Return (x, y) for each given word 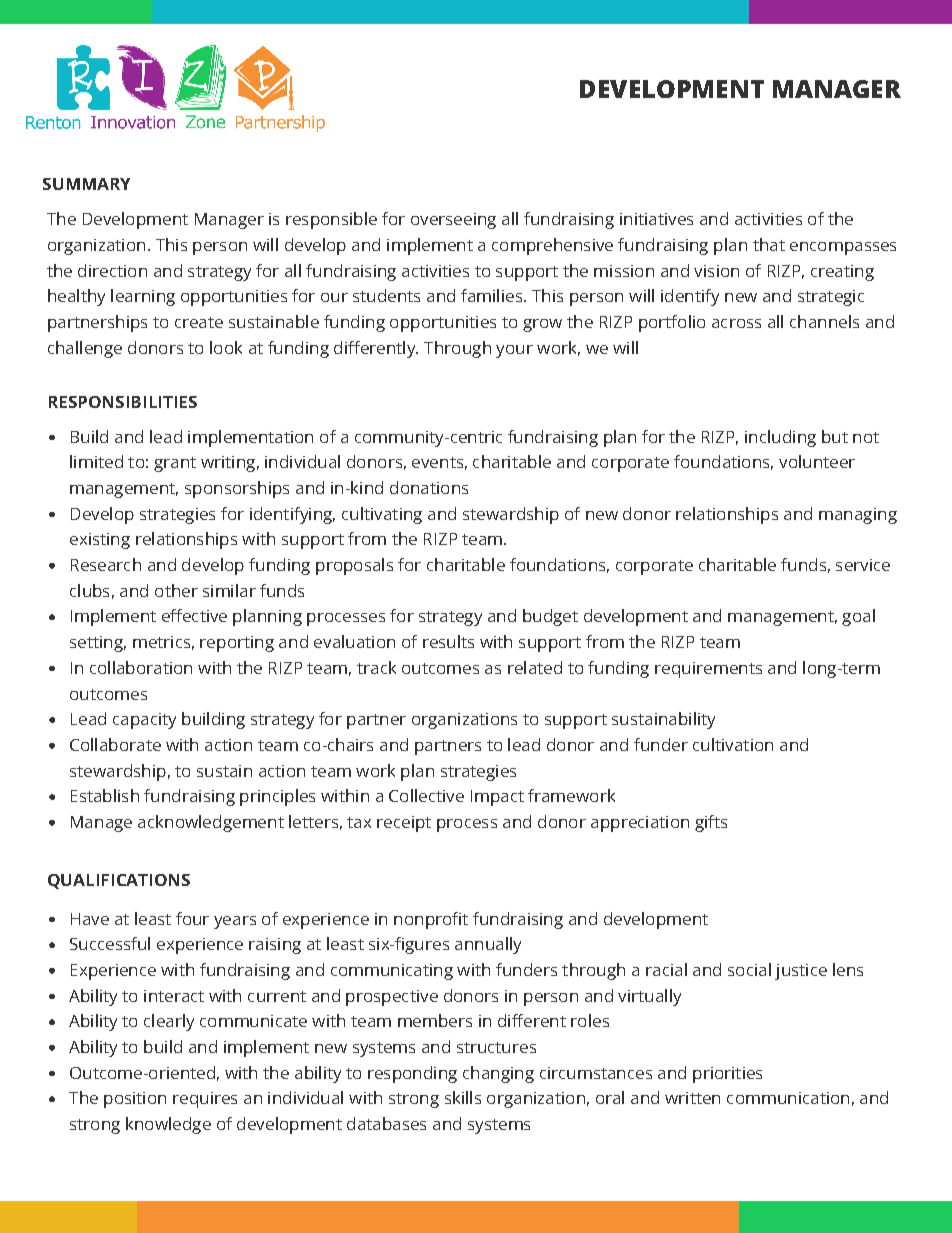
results (448, 641)
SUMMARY (86, 184)
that (769, 244)
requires (205, 1100)
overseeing (453, 221)
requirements (708, 670)
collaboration (141, 667)
